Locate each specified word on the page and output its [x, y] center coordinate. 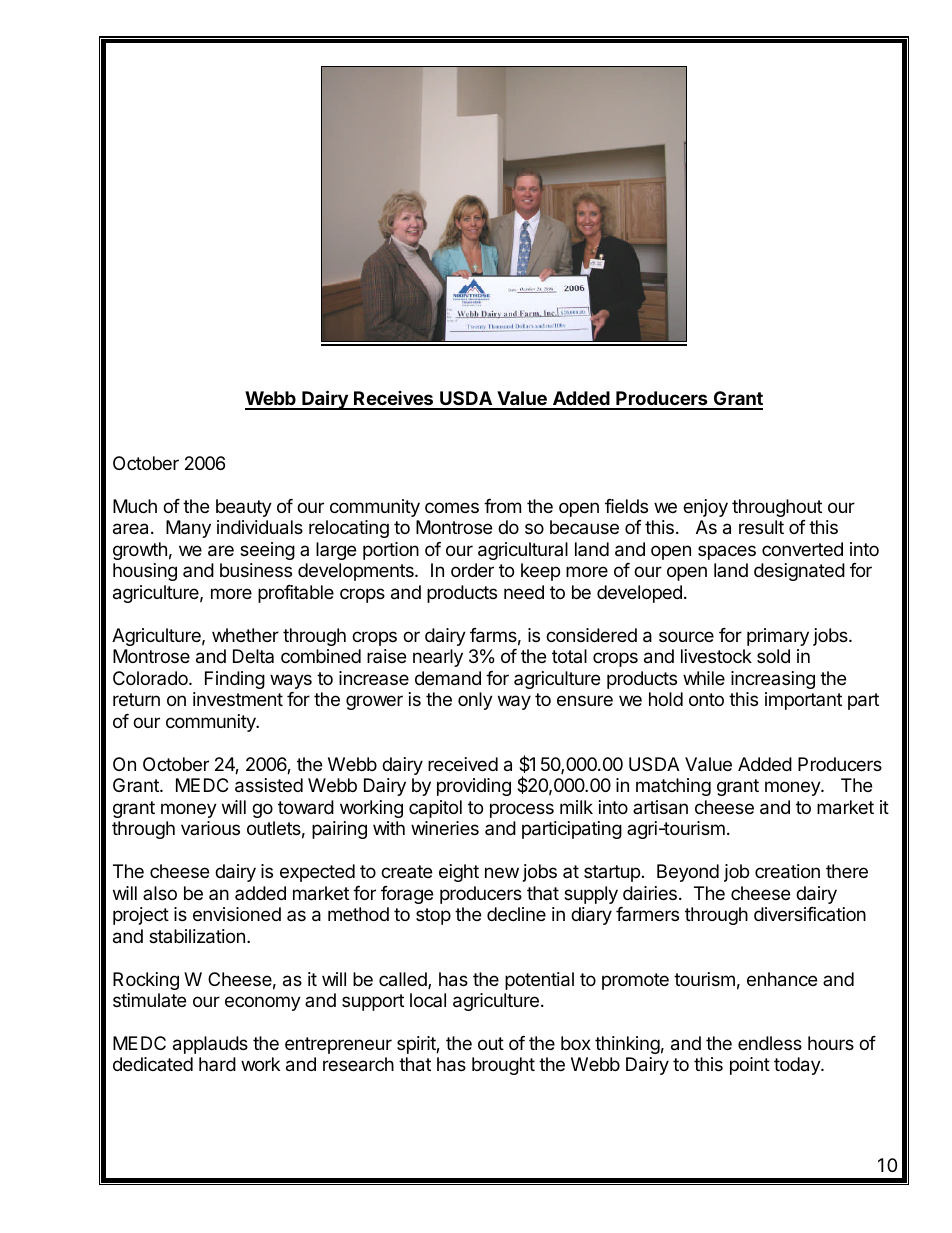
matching [673, 787]
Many [188, 529]
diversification [810, 914]
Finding [235, 680]
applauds [210, 1045]
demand [448, 678]
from [502, 506]
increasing [773, 680]
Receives [393, 400]
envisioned [237, 914]
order [472, 570]
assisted [269, 785]
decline [516, 914]
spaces [727, 552]
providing [474, 787]
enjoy [705, 508]
